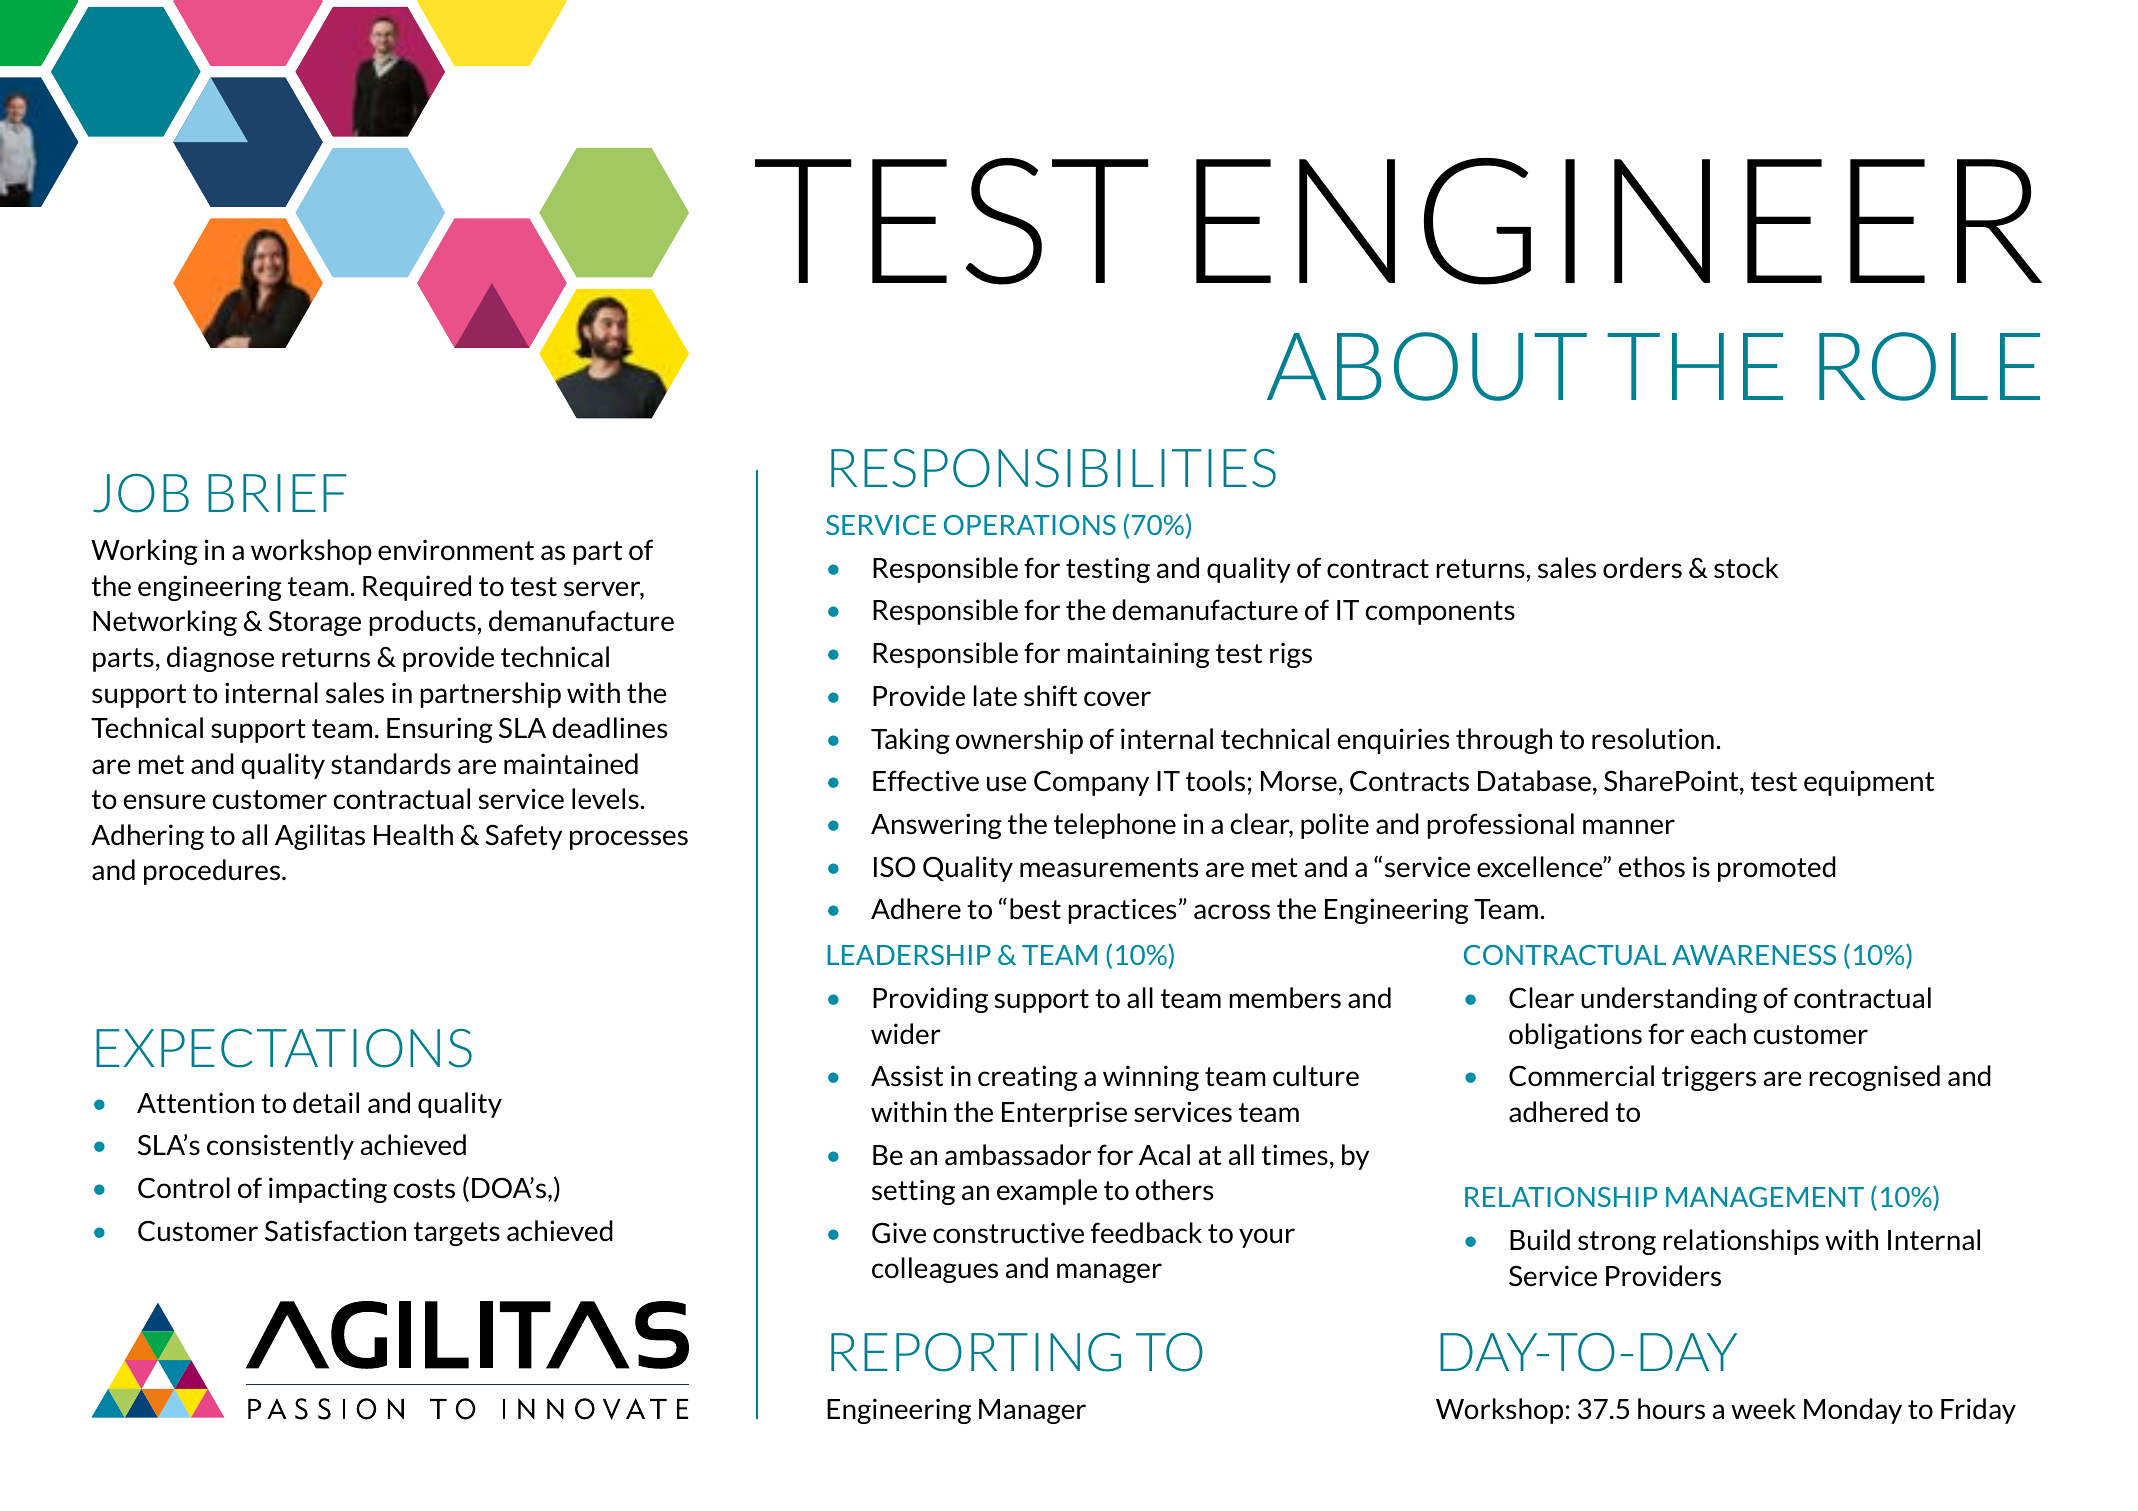 This page has height=1511, width=2138. I want to click on targets, so click(457, 1234).
